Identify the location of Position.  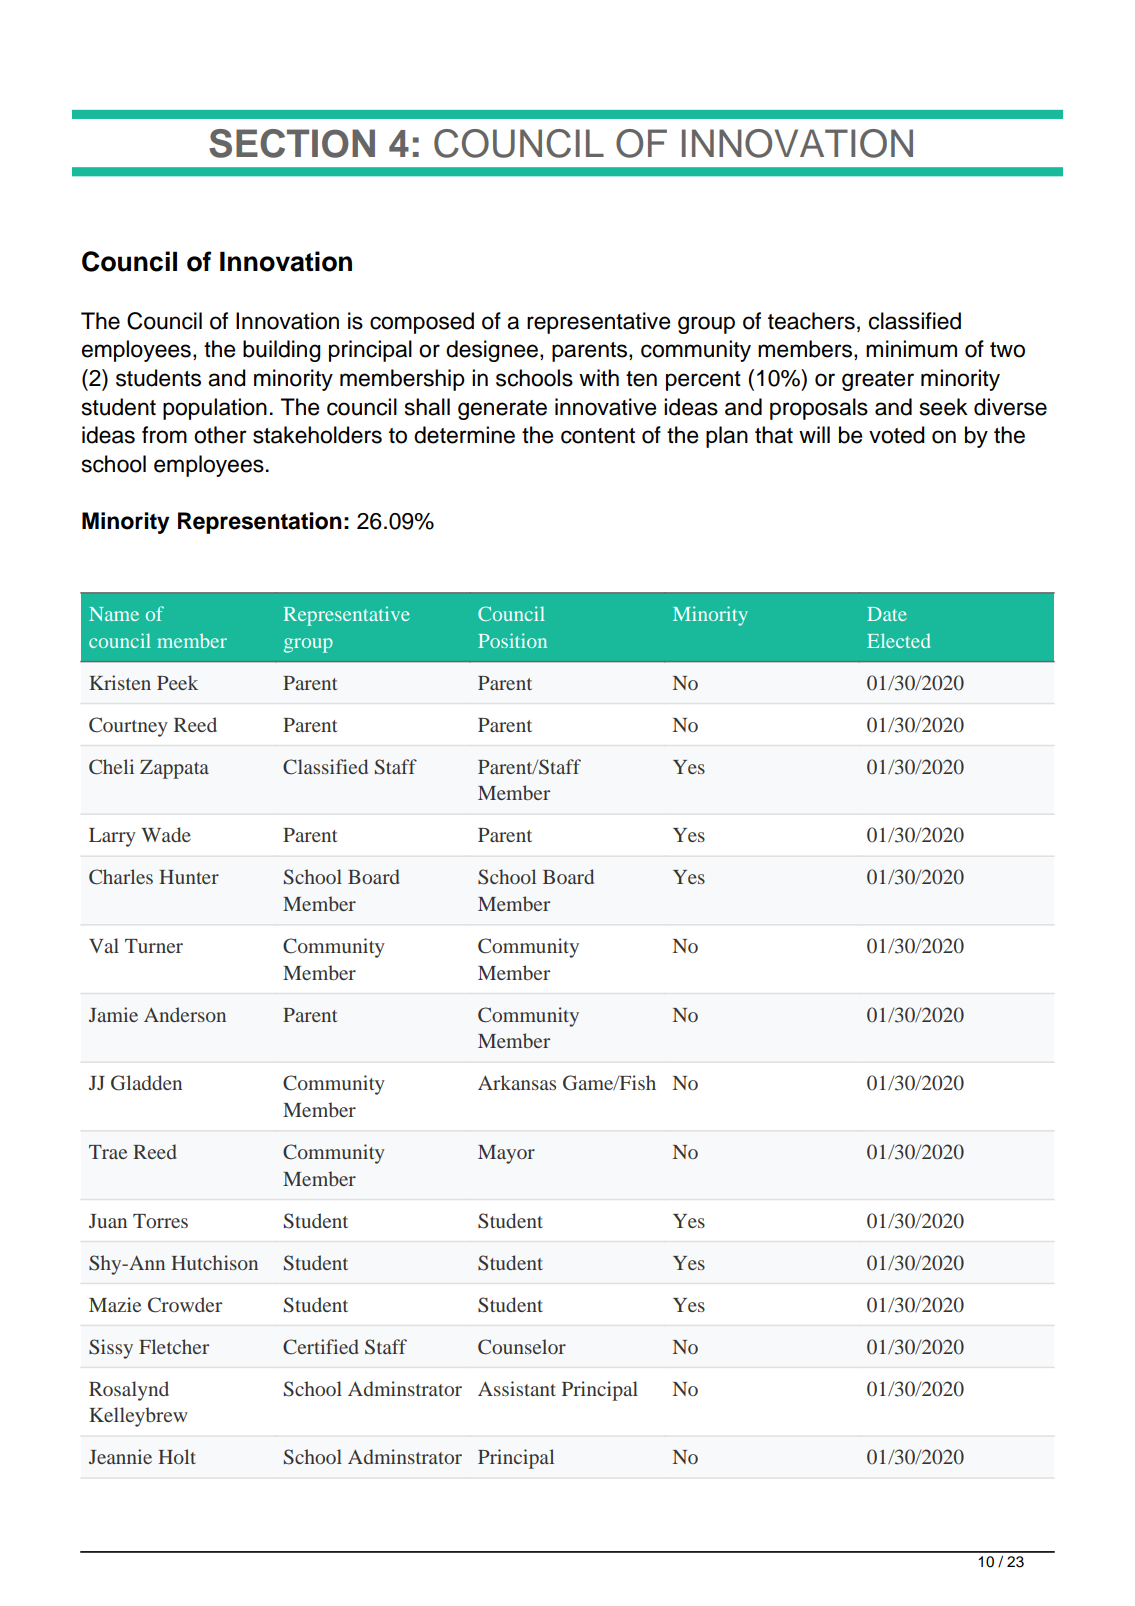
(512, 640).
